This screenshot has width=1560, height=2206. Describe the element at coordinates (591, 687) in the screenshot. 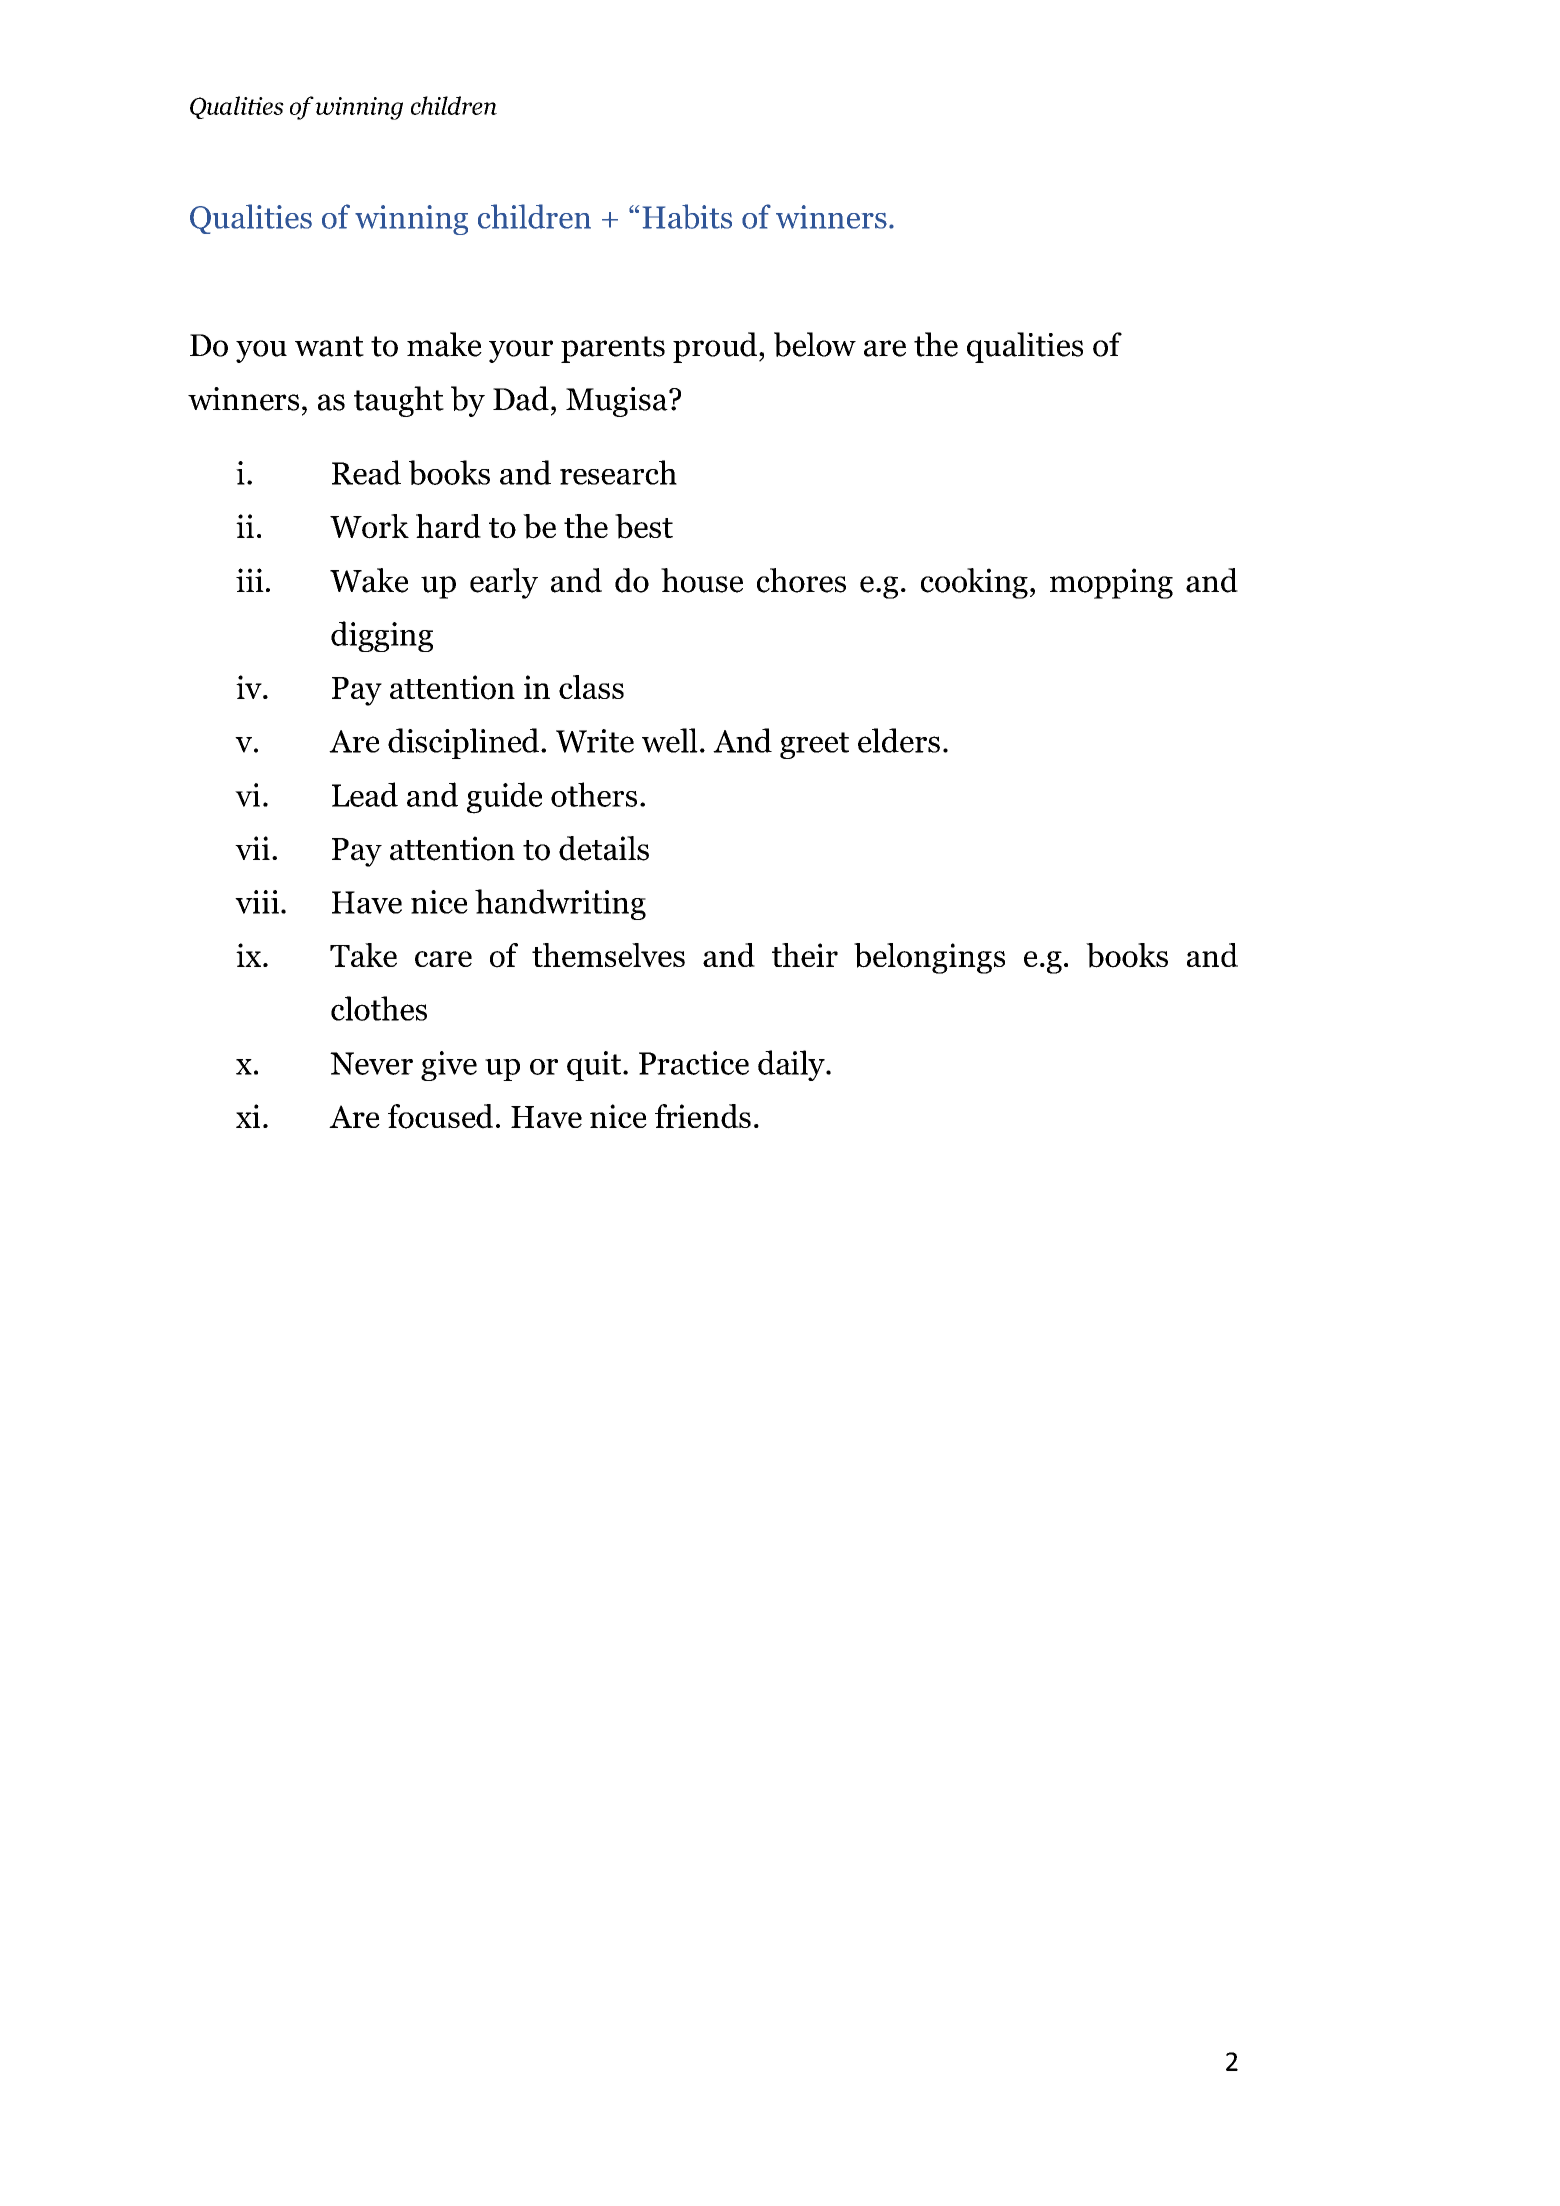

I see `class` at that location.
